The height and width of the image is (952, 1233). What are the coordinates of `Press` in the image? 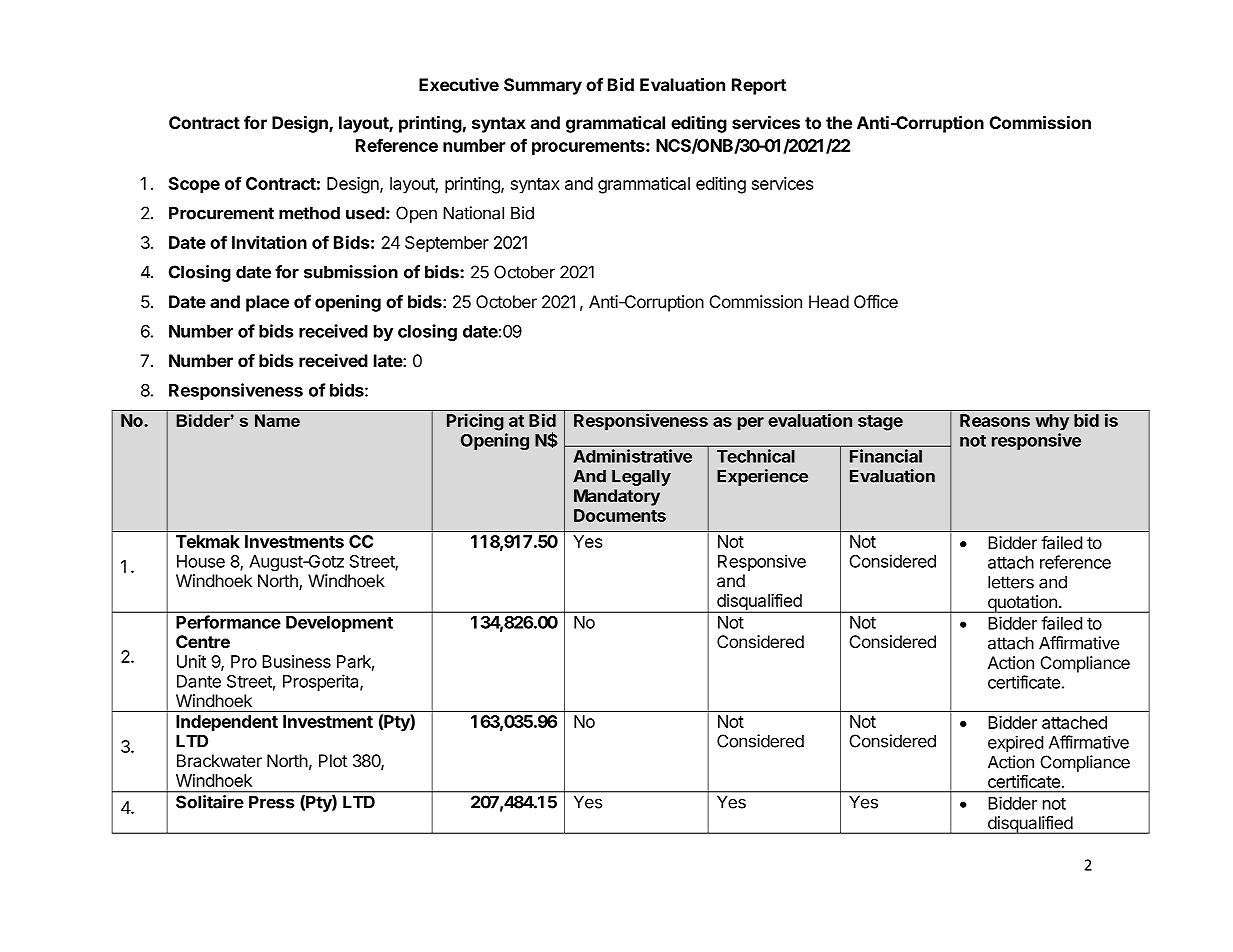 It's located at (272, 802).
